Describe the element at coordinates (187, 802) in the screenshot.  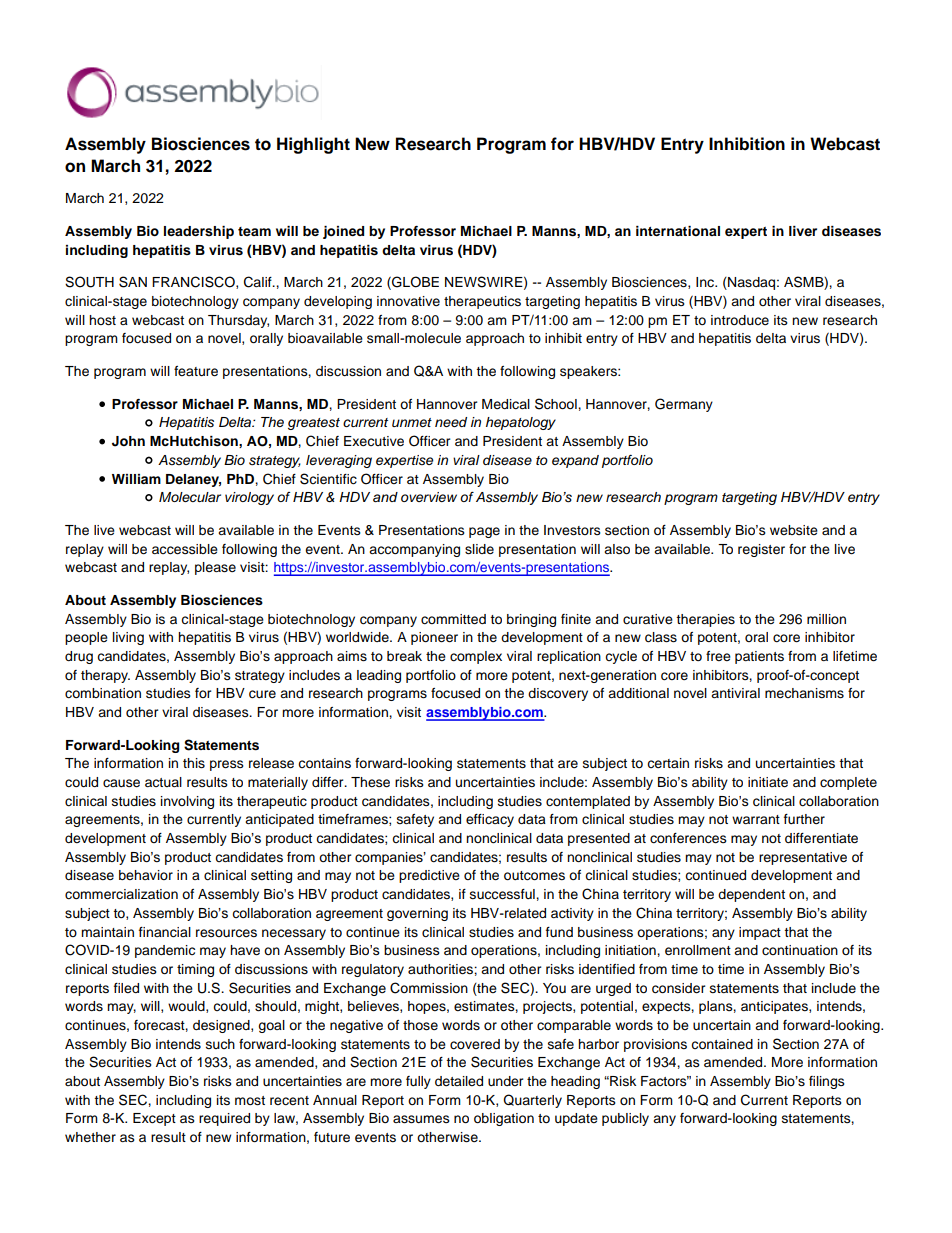
I see `involving` at that location.
